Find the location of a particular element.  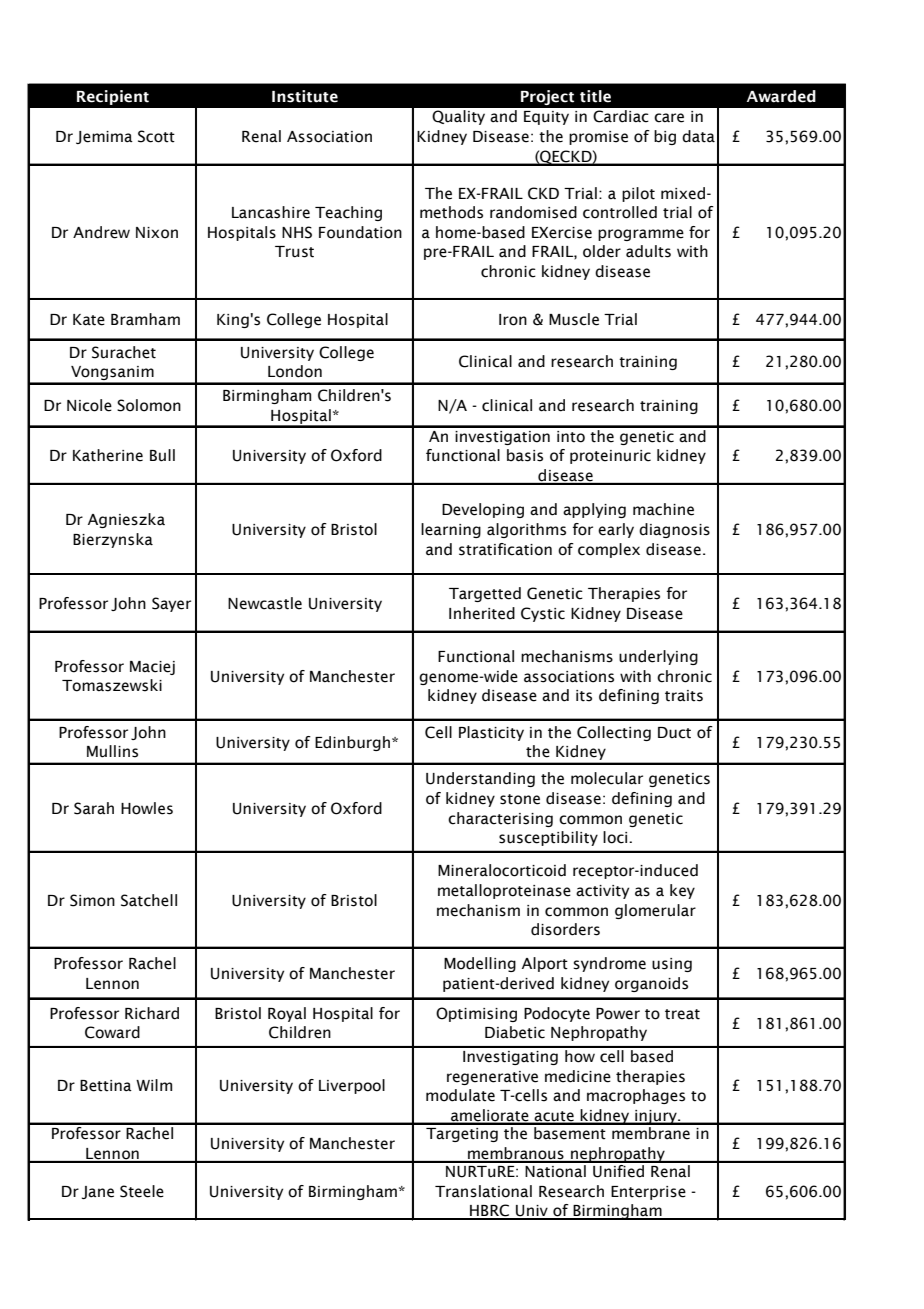

Scott is located at coordinates (156, 136).
